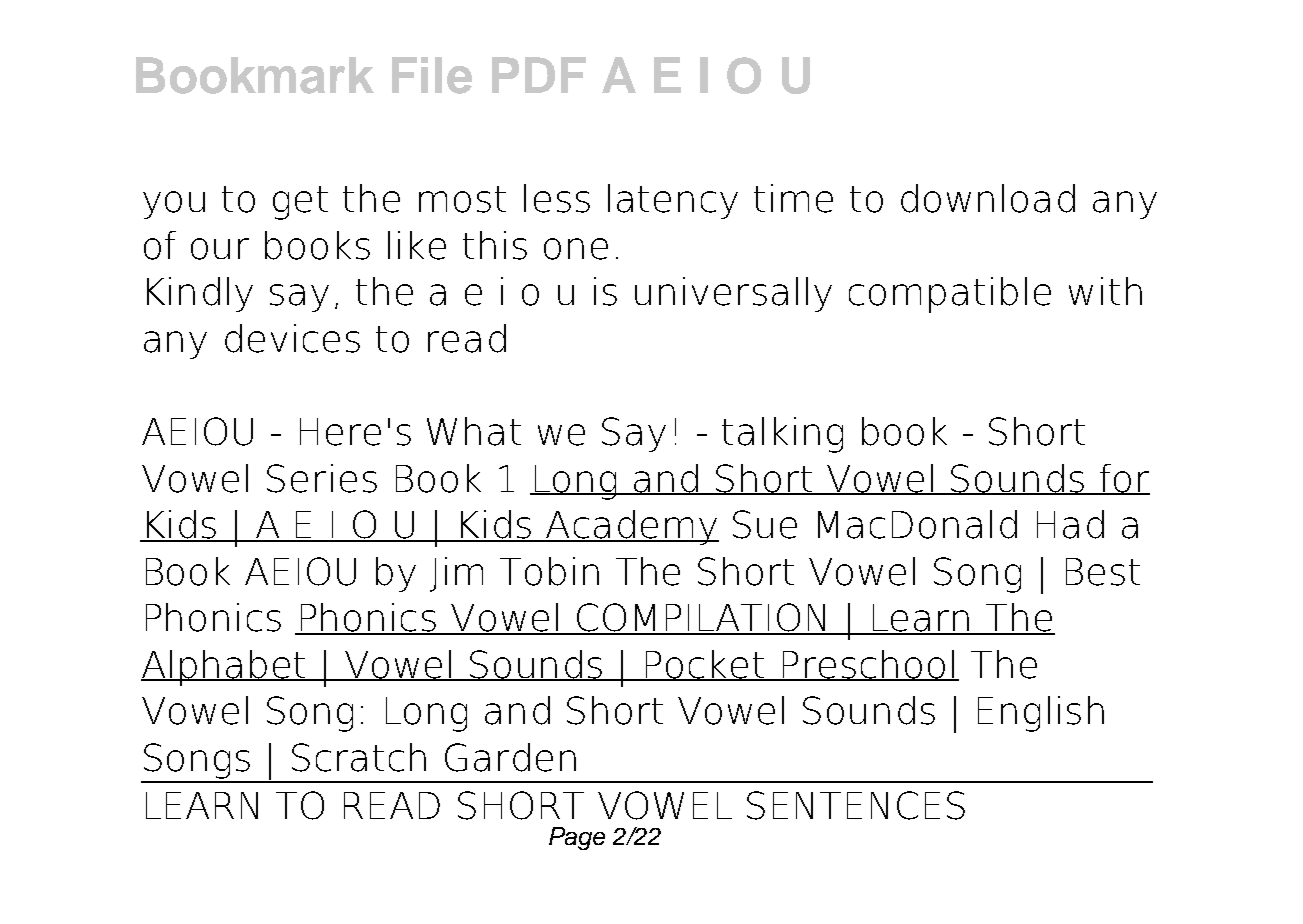 Image resolution: width=1303 pixels, height=924 pixels. What do you see at coordinates (359, 757) in the screenshot?
I see `Scratch` at bounding box center [359, 757].
